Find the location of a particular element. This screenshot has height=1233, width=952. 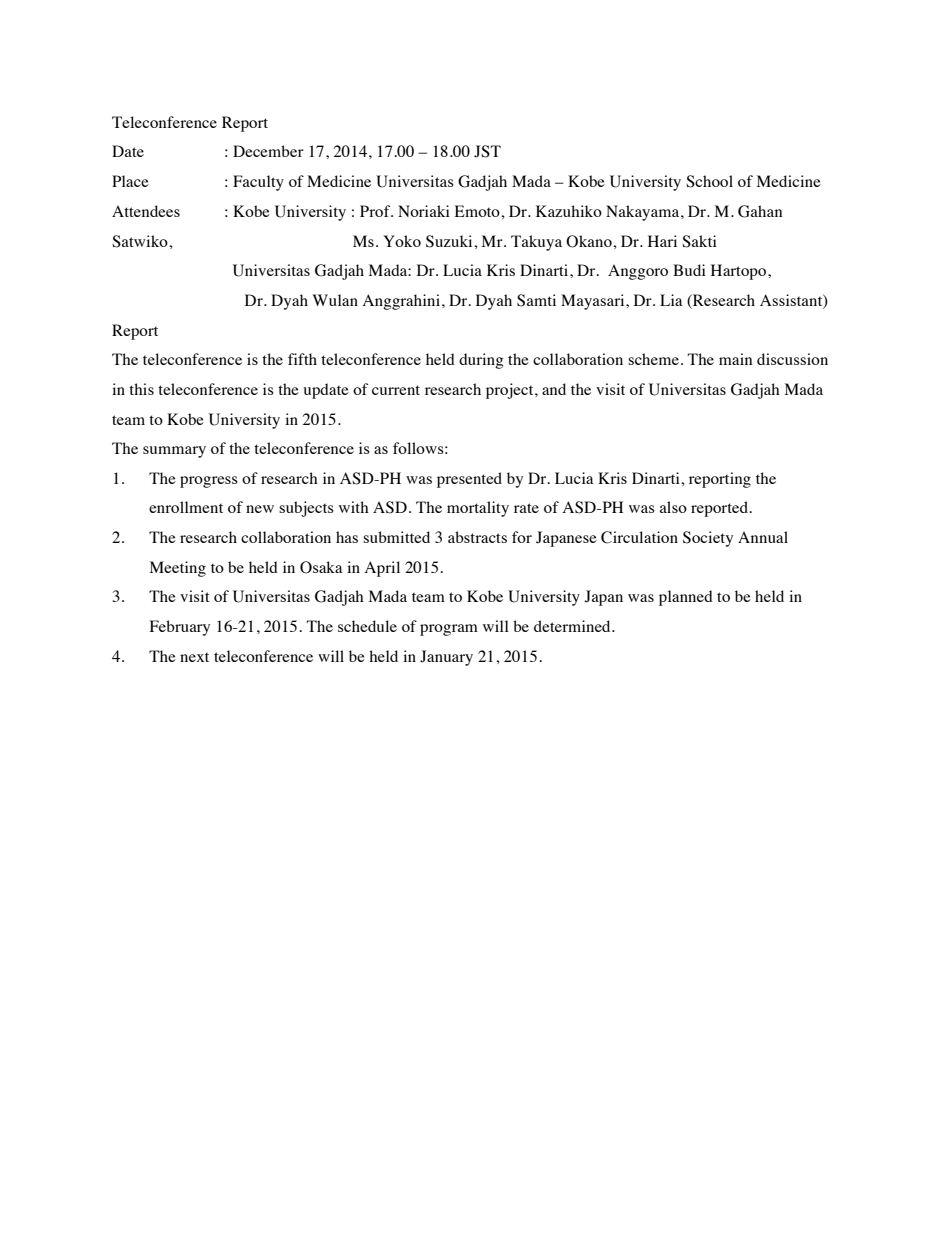

Faculty is located at coordinates (258, 183).
